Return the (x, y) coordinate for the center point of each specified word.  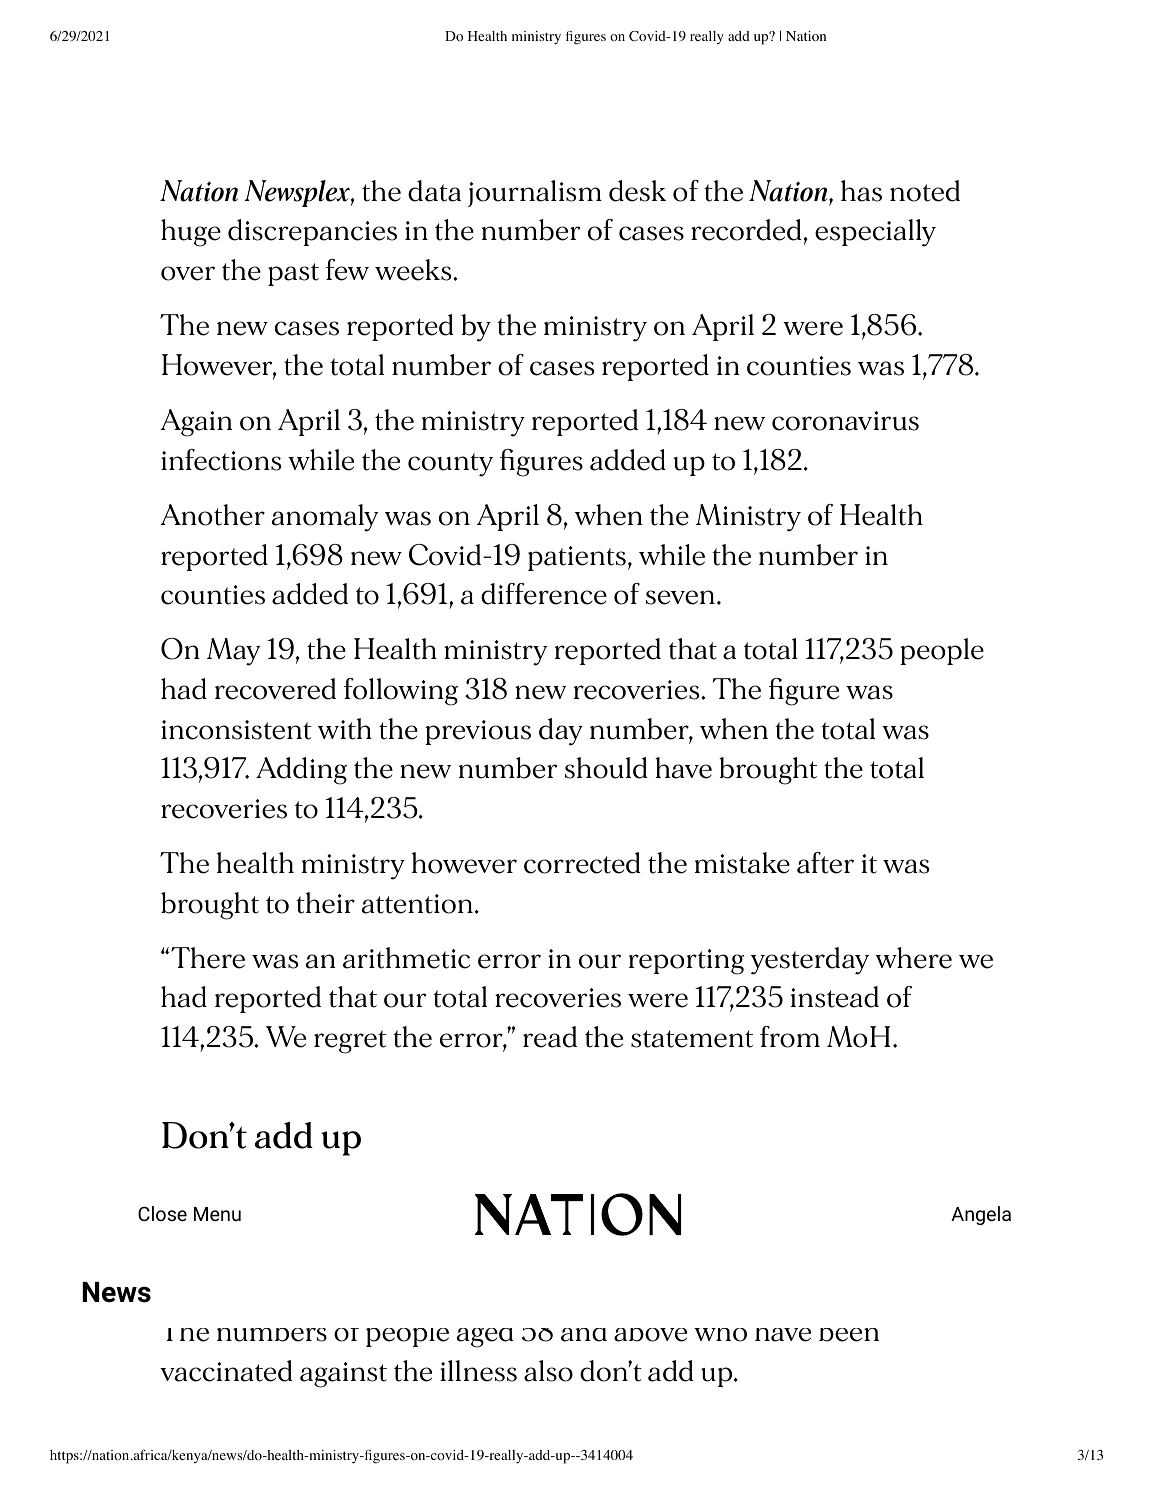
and (584, 1335)
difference (544, 594)
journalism (535, 193)
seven (680, 597)
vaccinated (226, 1371)
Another (212, 515)
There (208, 958)
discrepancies (312, 232)
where (913, 958)
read (550, 1037)
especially (875, 233)
